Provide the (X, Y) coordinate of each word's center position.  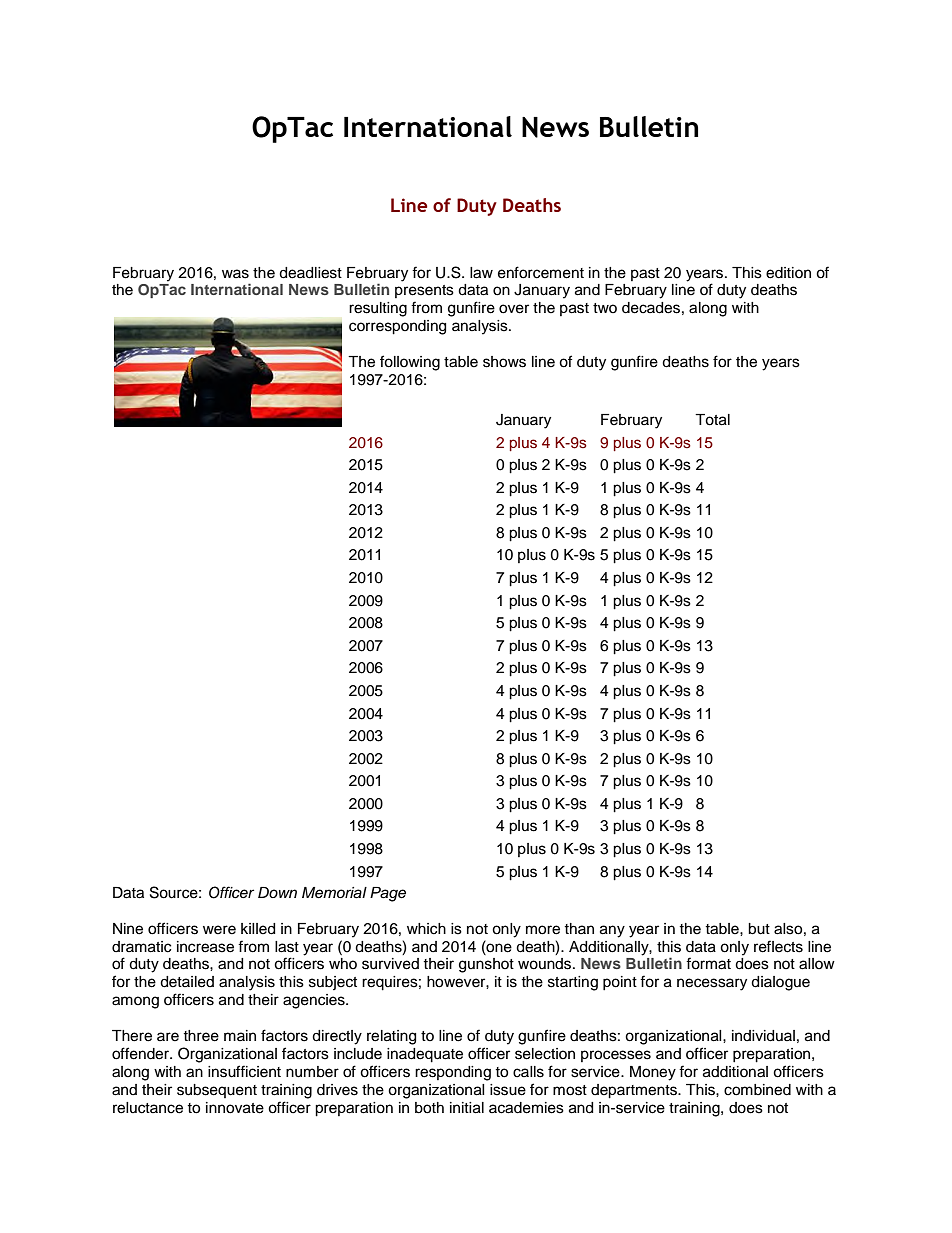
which (426, 929)
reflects (778, 946)
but (759, 929)
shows (504, 362)
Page (388, 894)
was (235, 274)
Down (277, 892)
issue (508, 1090)
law (481, 273)
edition (788, 273)
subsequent (217, 1091)
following (410, 363)
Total (712, 420)
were (219, 930)
